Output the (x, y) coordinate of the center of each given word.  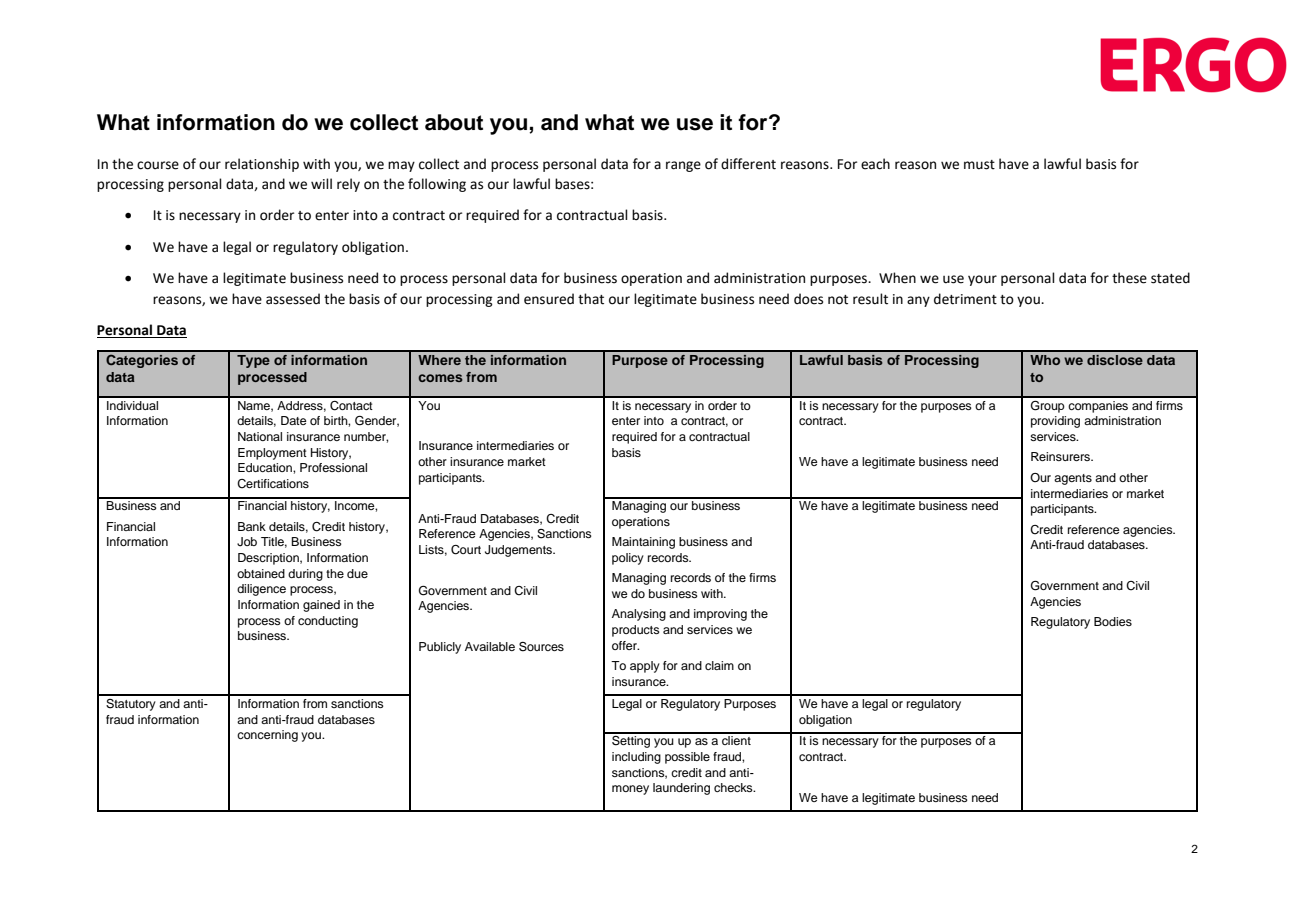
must (979, 165)
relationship (262, 165)
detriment (965, 299)
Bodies (1113, 621)
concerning (267, 736)
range (683, 166)
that (591, 299)
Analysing (639, 615)
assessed (293, 299)
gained (321, 606)
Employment (272, 454)
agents (1073, 479)
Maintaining (643, 543)
